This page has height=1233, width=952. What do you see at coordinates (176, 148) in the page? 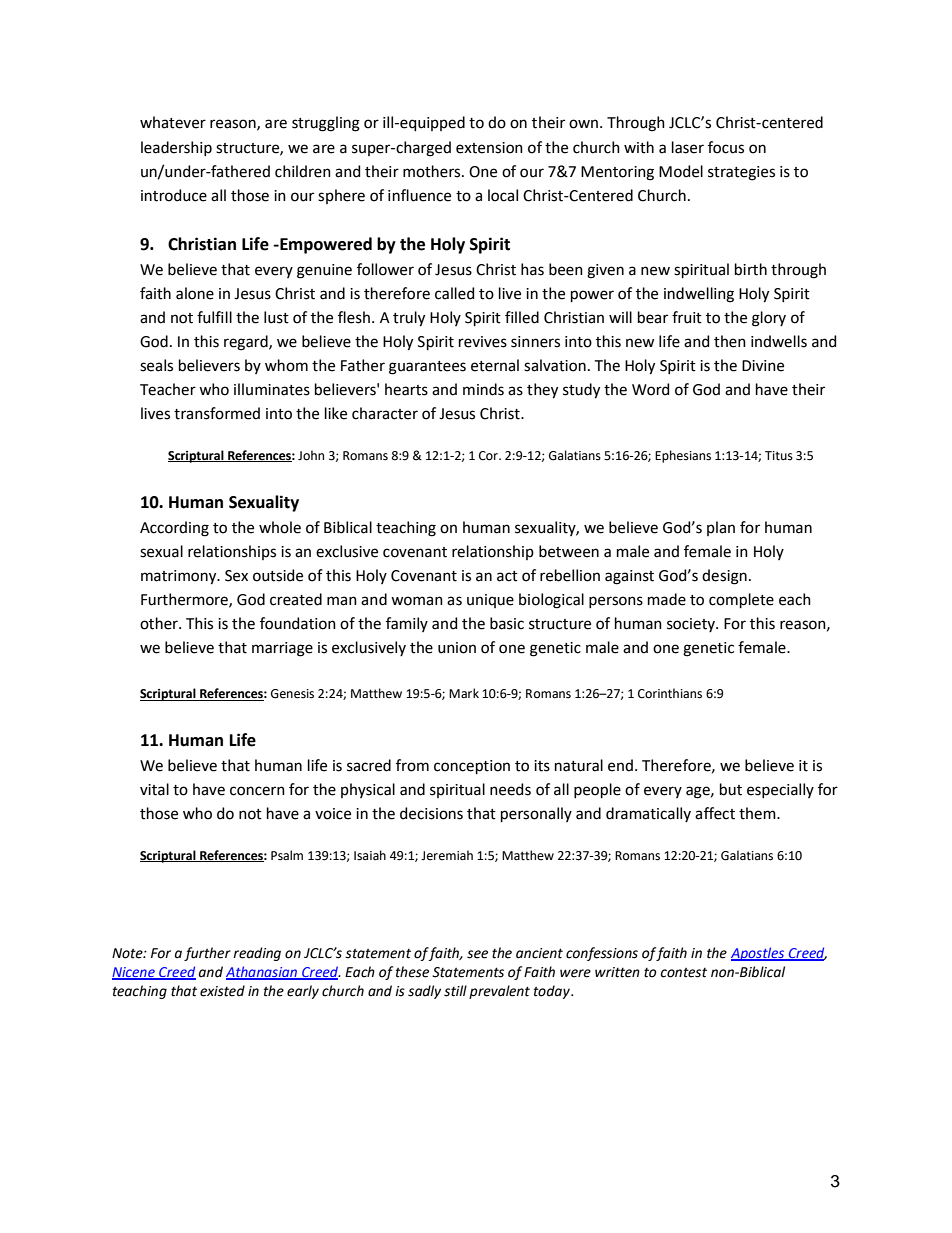
I see `leadership` at bounding box center [176, 148].
